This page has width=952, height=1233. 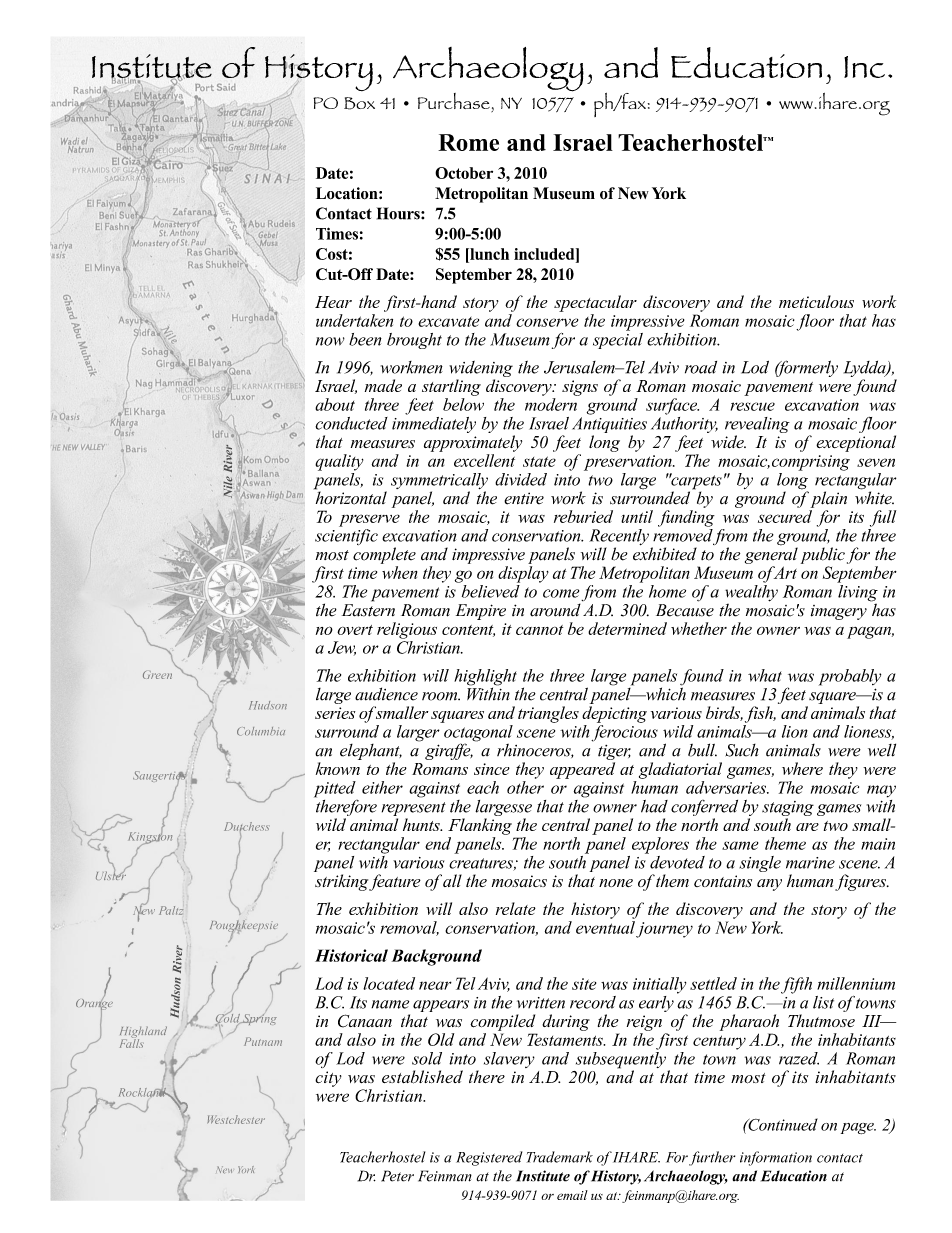 I want to click on relate, so click(x=516, y=908).
